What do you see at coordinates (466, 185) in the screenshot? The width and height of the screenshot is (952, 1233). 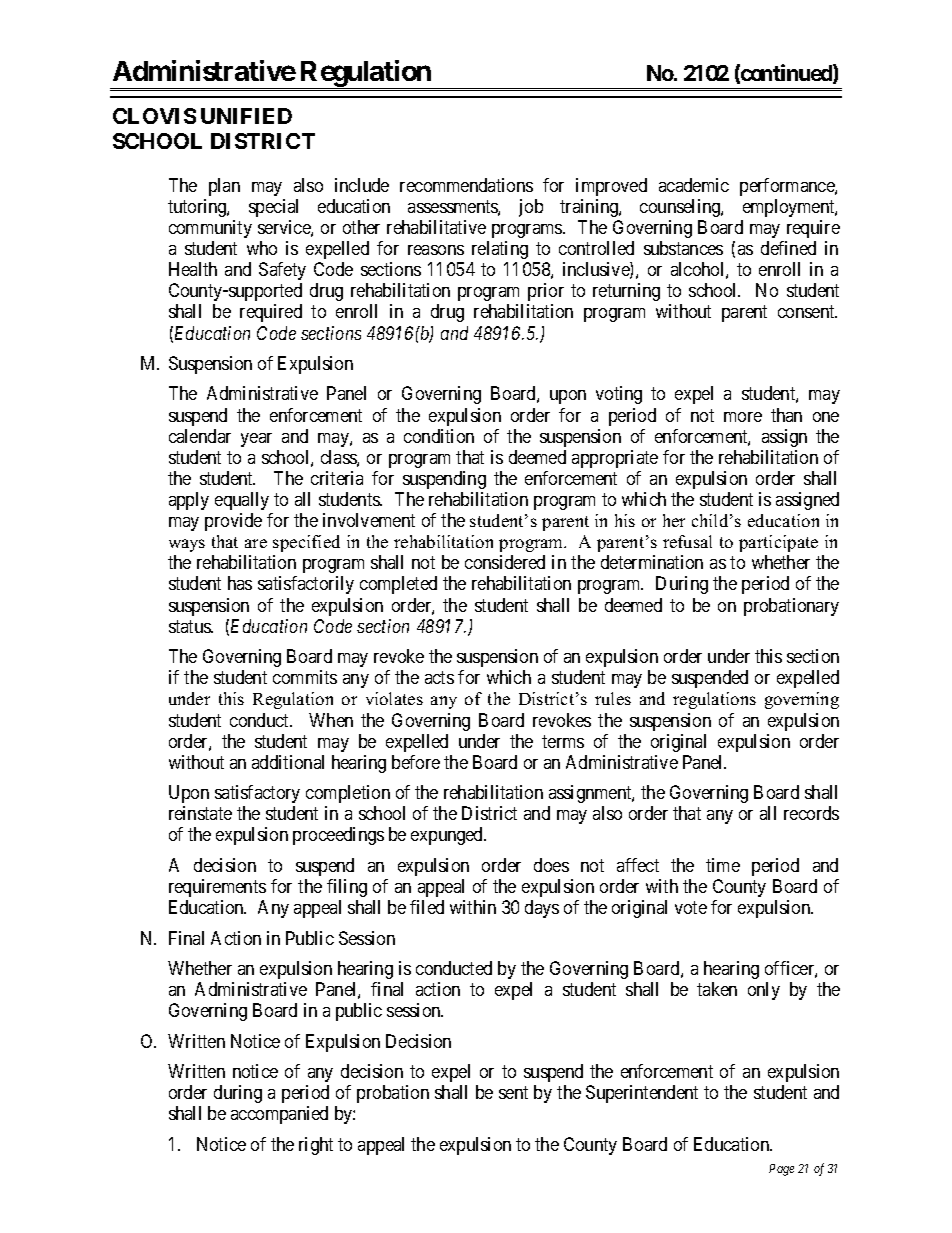 I see `recommendations` at bounding box center [466, 185].
